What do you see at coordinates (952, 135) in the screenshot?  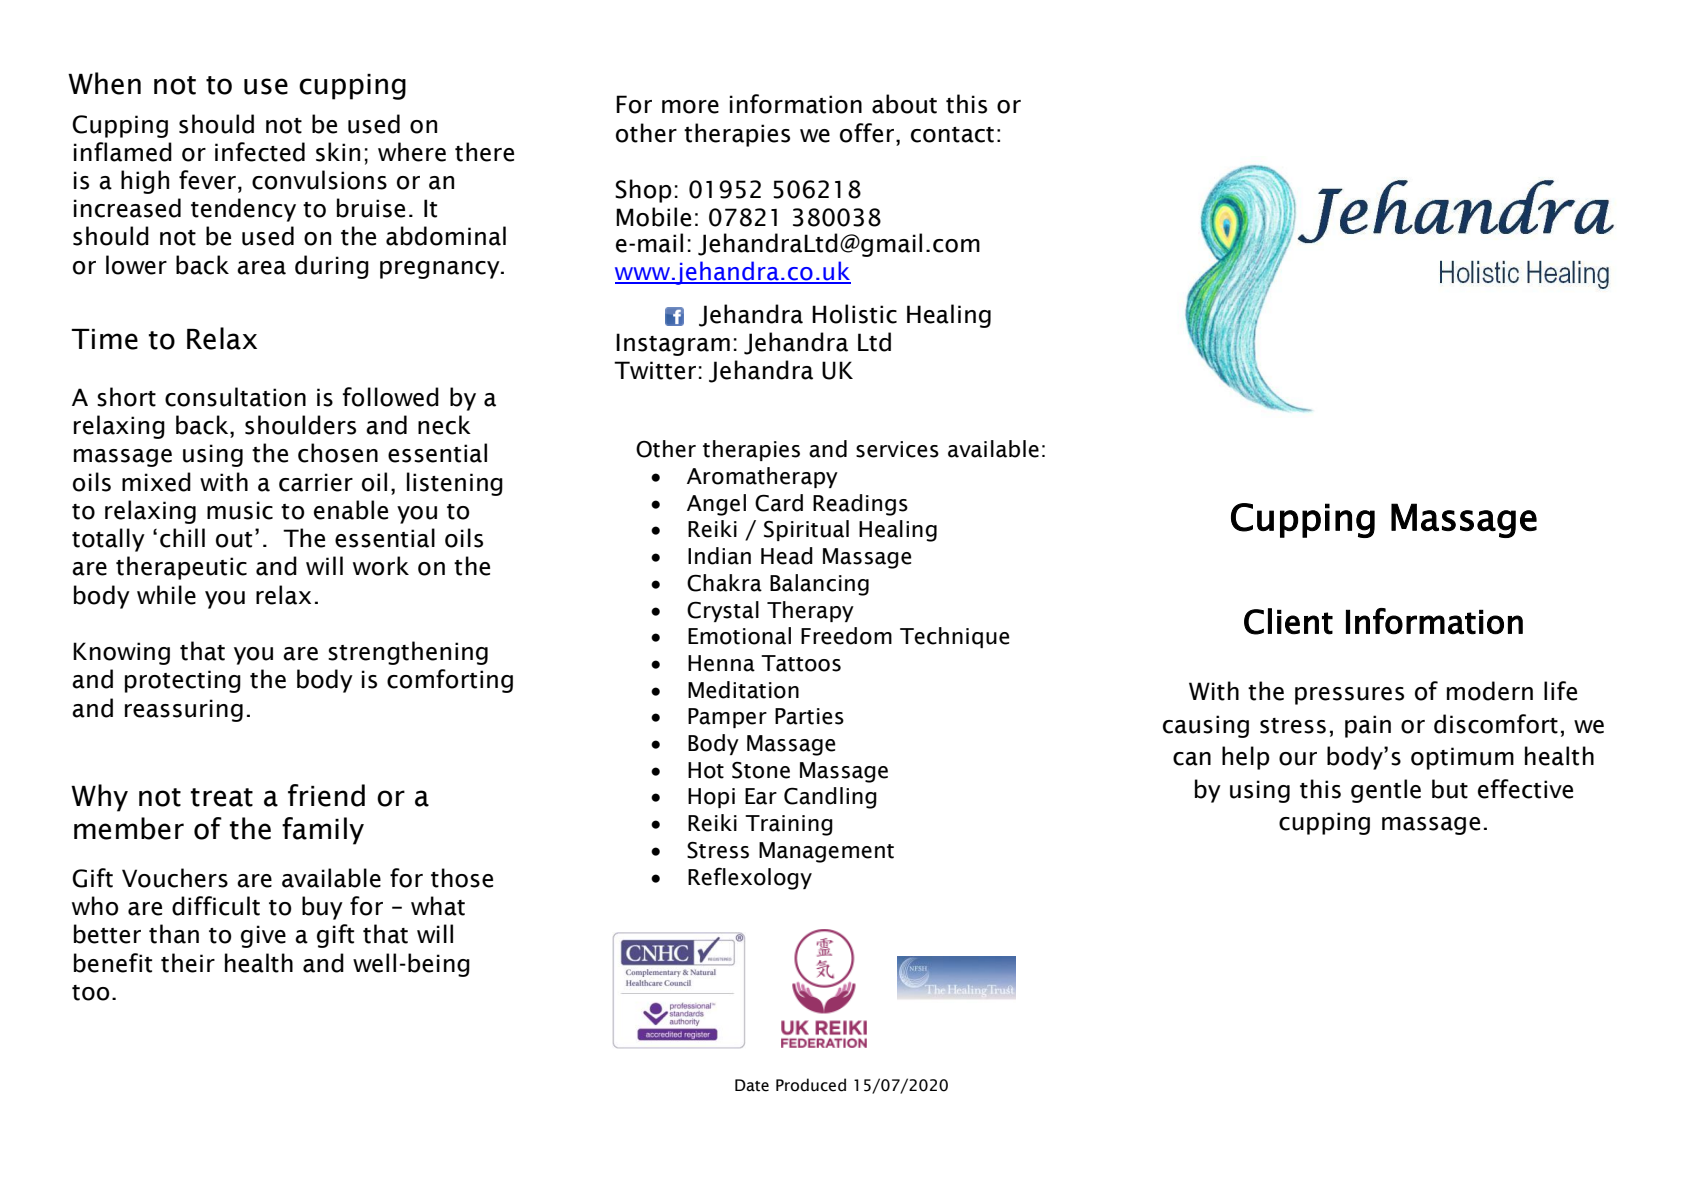 I see `contact` at bounding box center [952, 135].
